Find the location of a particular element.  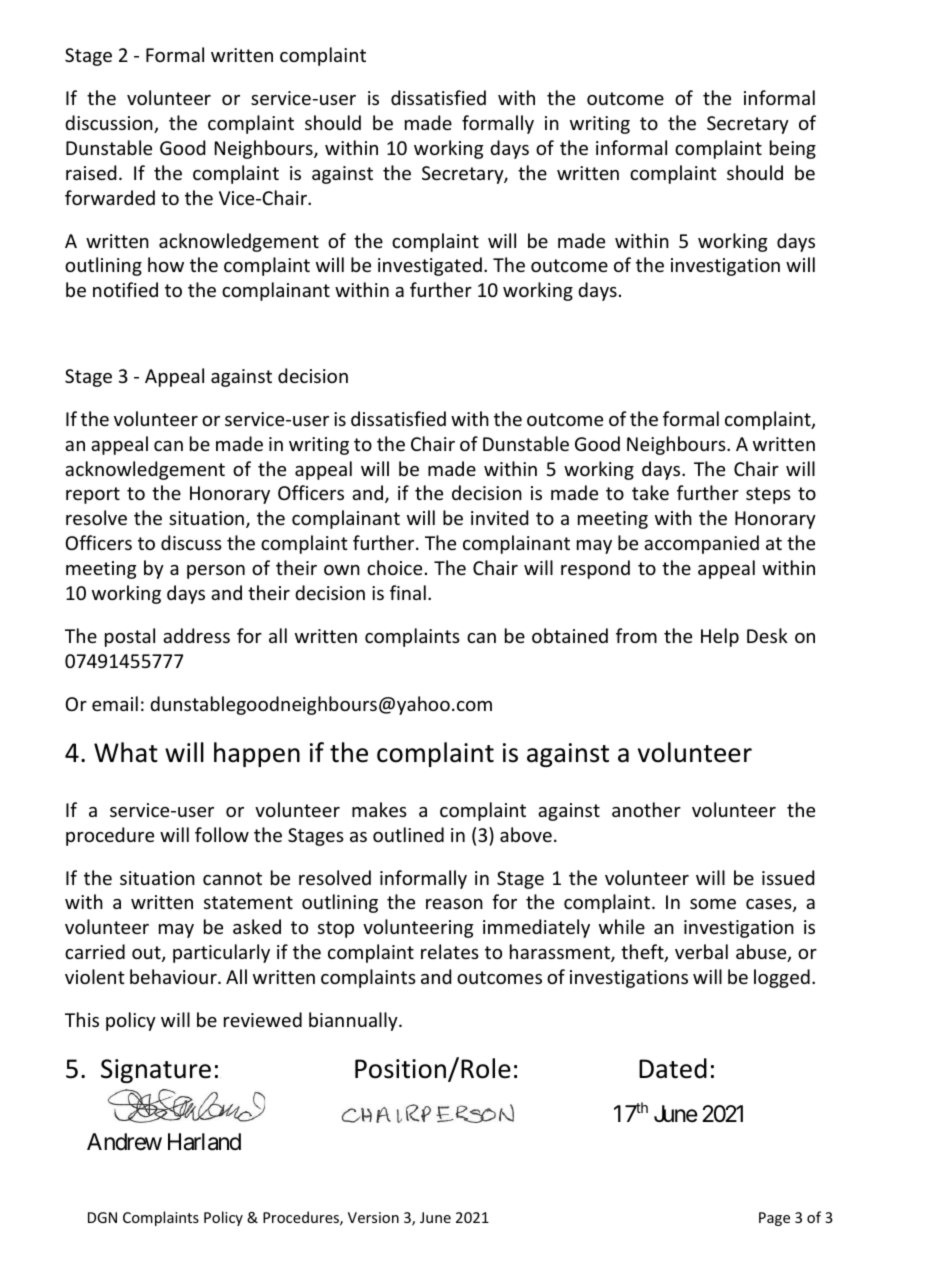

invited is located at coordinates (499, 517).
